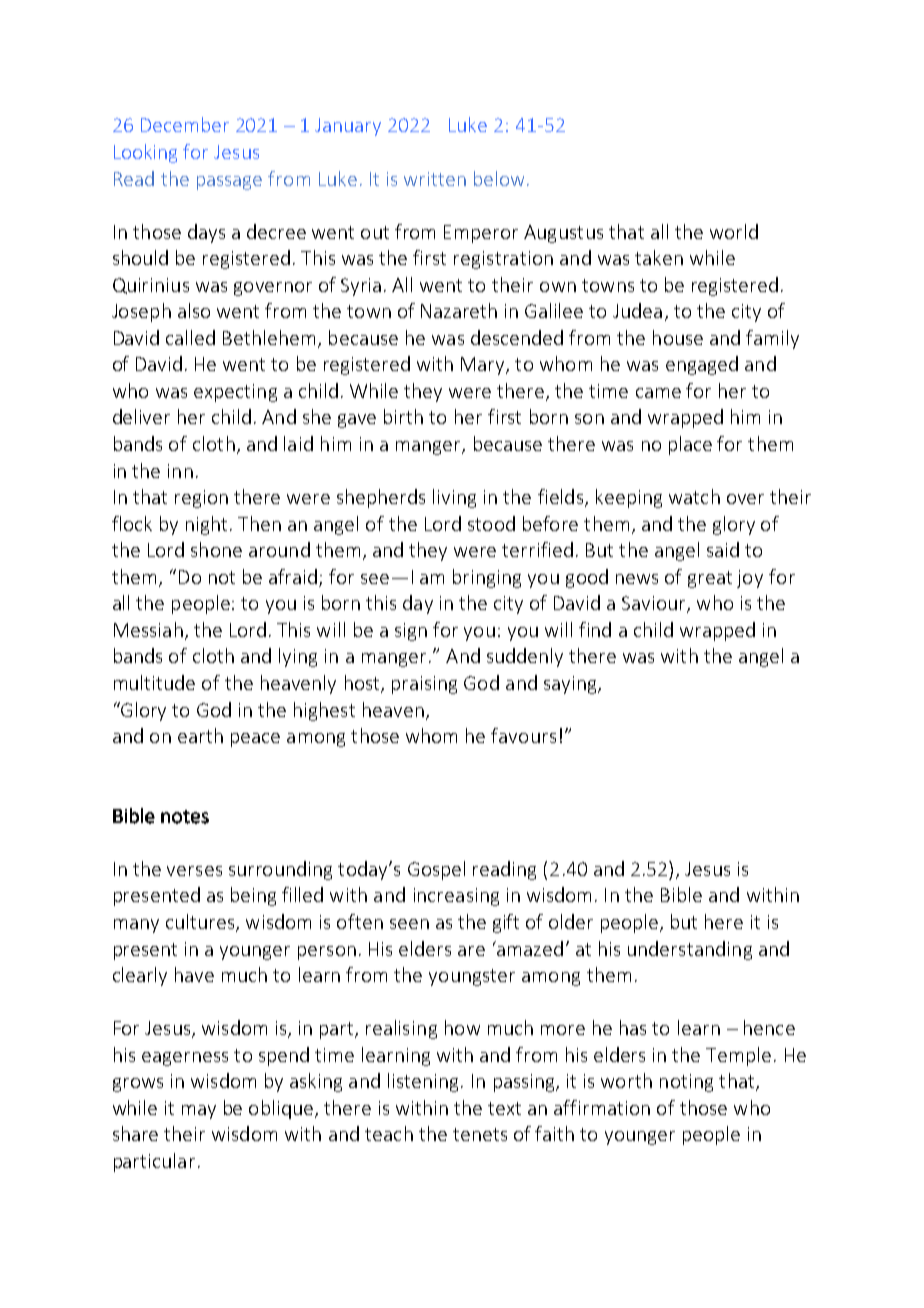 This page has width=924, height=1308. What do you see at coordinates (199, 1112) in the page?
I see `may` at bounding box center [199, 1112].
